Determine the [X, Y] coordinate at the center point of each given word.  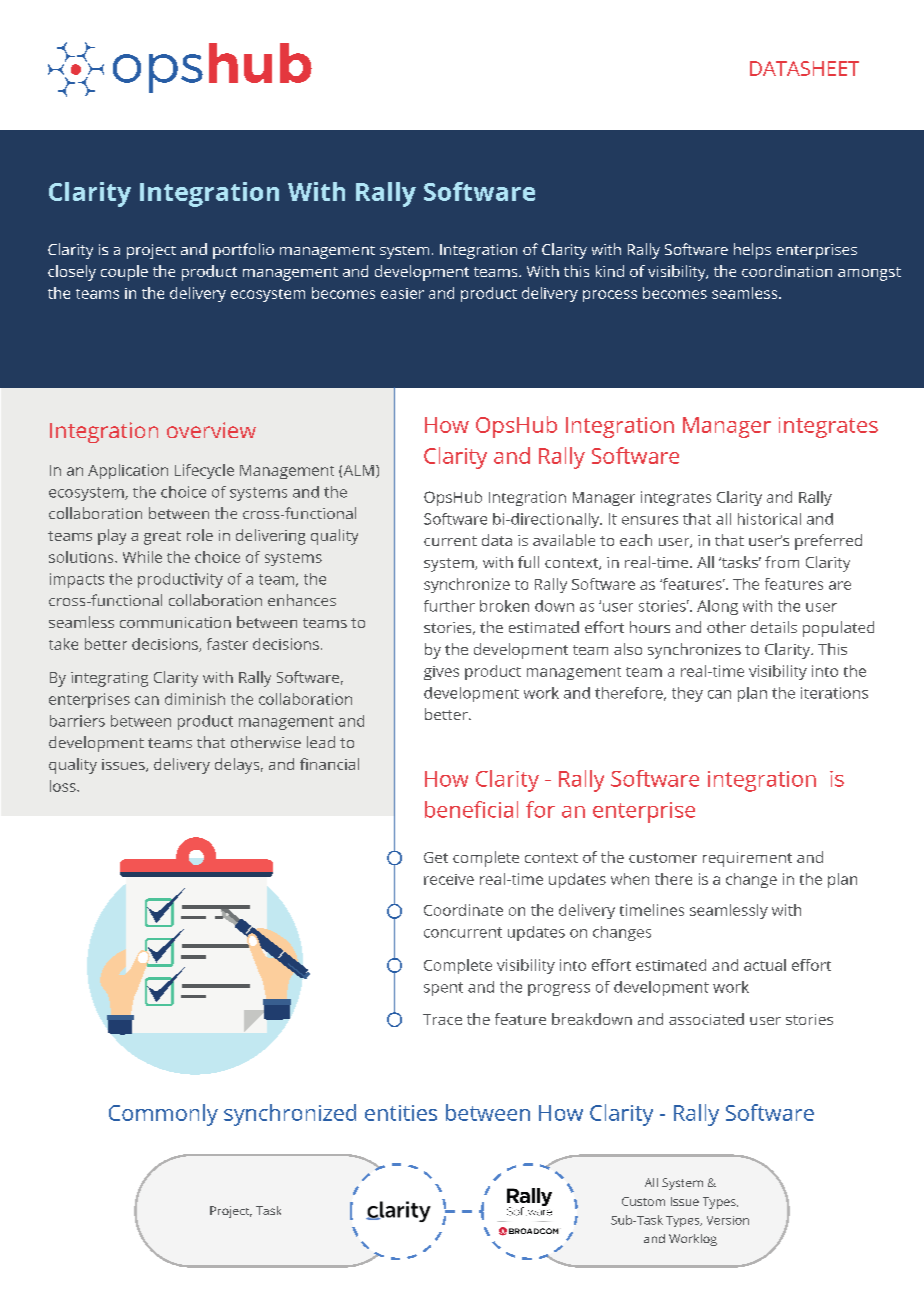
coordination [787, 271]
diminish [195, 699]
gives [441, 673]
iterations [834, 693]
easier [402, 293]
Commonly [163, 1115]
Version [728, 1220]
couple [124, 273]
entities [401, 1113]
